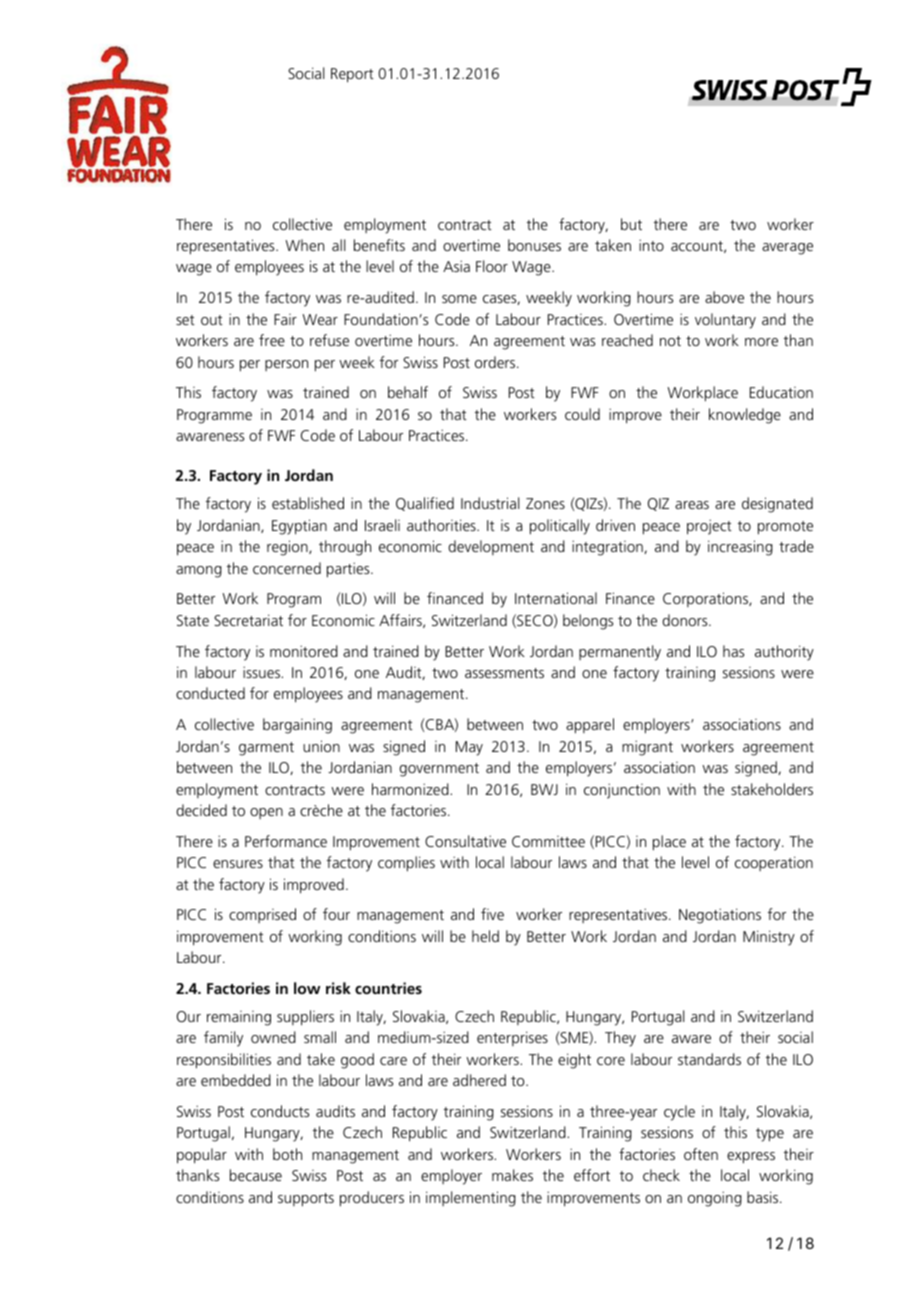 This screenshot has height=1308, width=924. Describe the element at coordinates (534, 245) in the screenshot. I see `bonuses` at that location.
